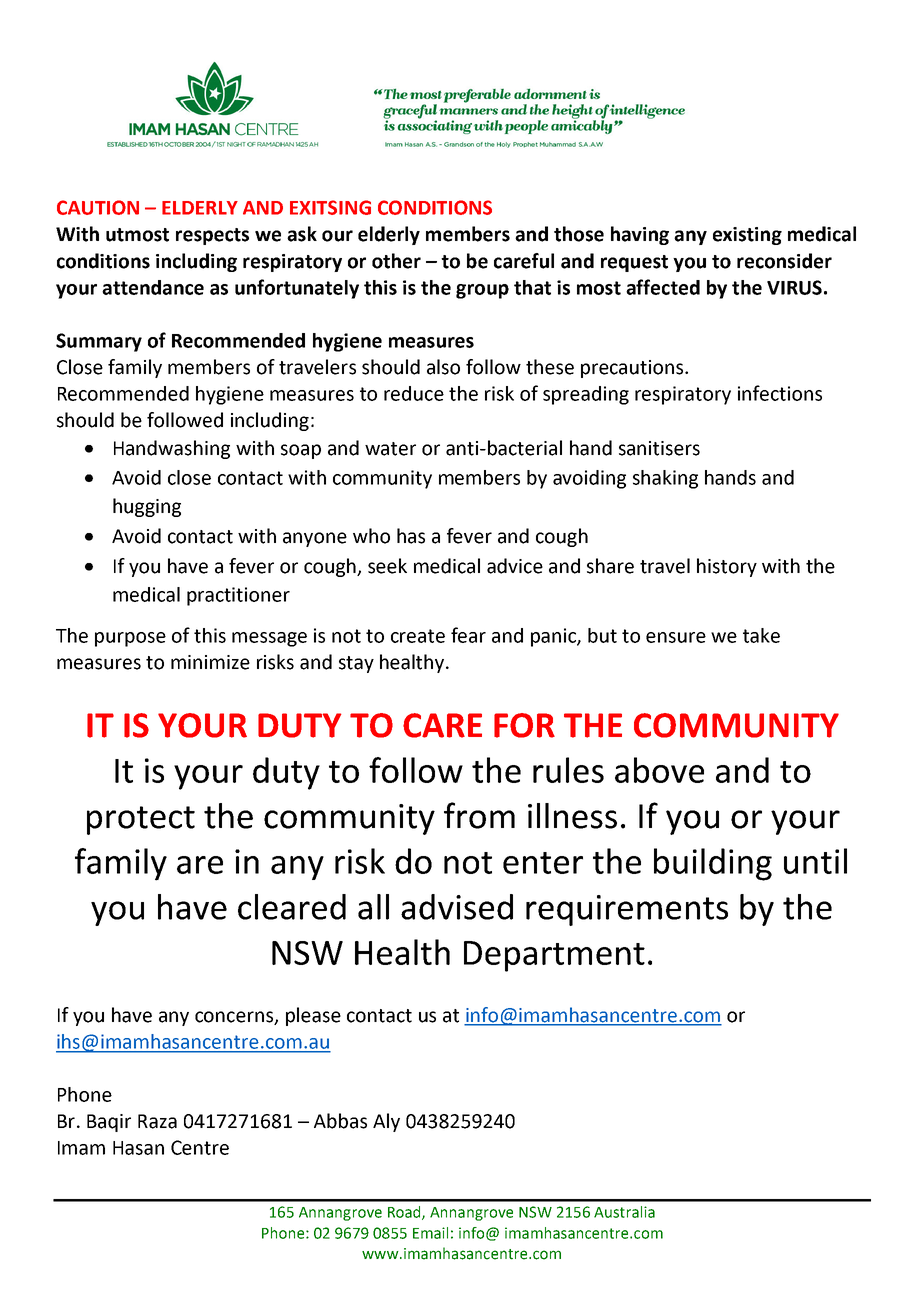  I want to click on existing, so click(747, 236).
